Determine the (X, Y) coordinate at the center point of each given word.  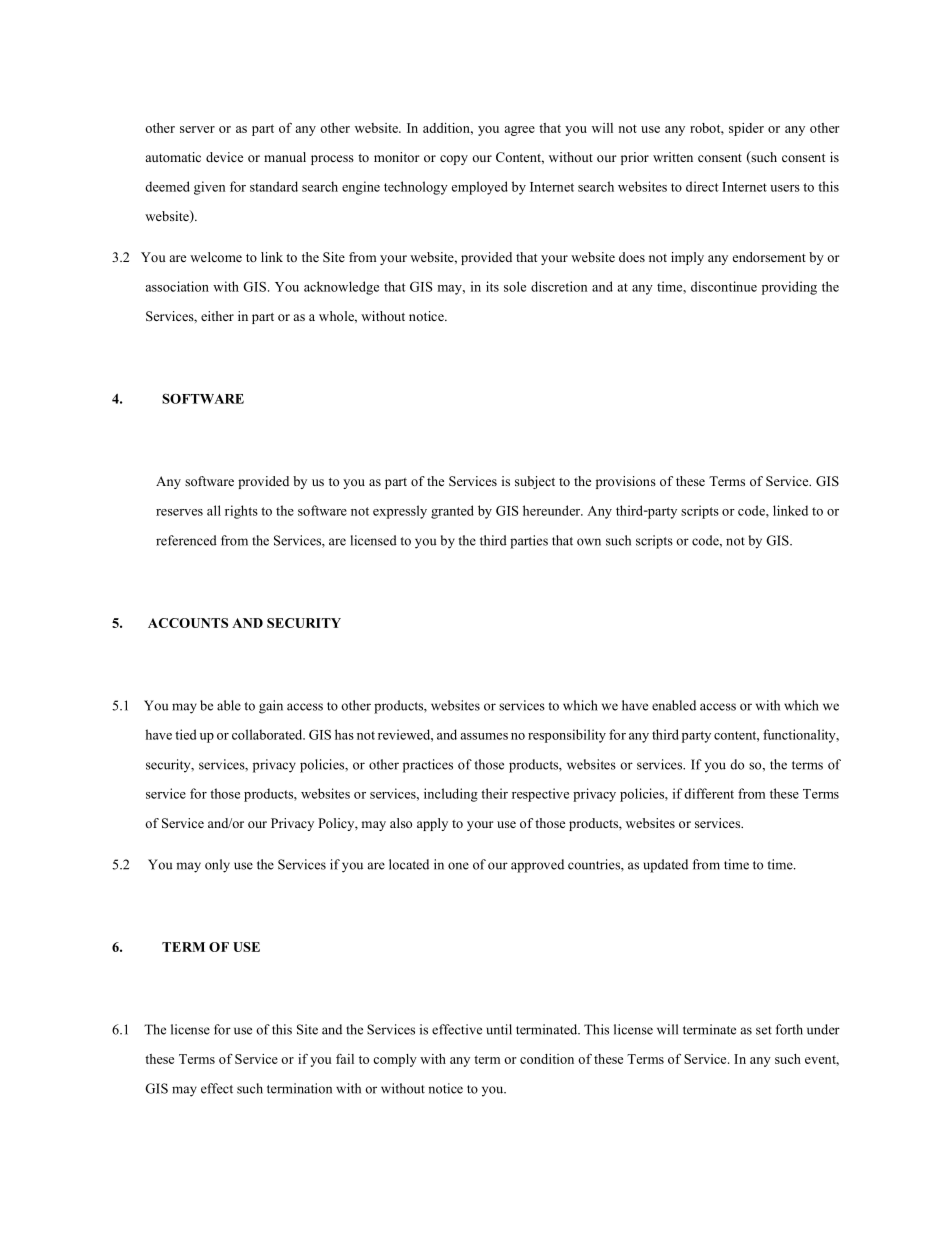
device (224, 157)
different (709, 793)
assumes (484, 736)
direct (702, 186)
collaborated (268, 734)
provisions (626, 482)
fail (345, 1059)
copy (454, 160)
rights (241, 512)
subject (535, 482)
